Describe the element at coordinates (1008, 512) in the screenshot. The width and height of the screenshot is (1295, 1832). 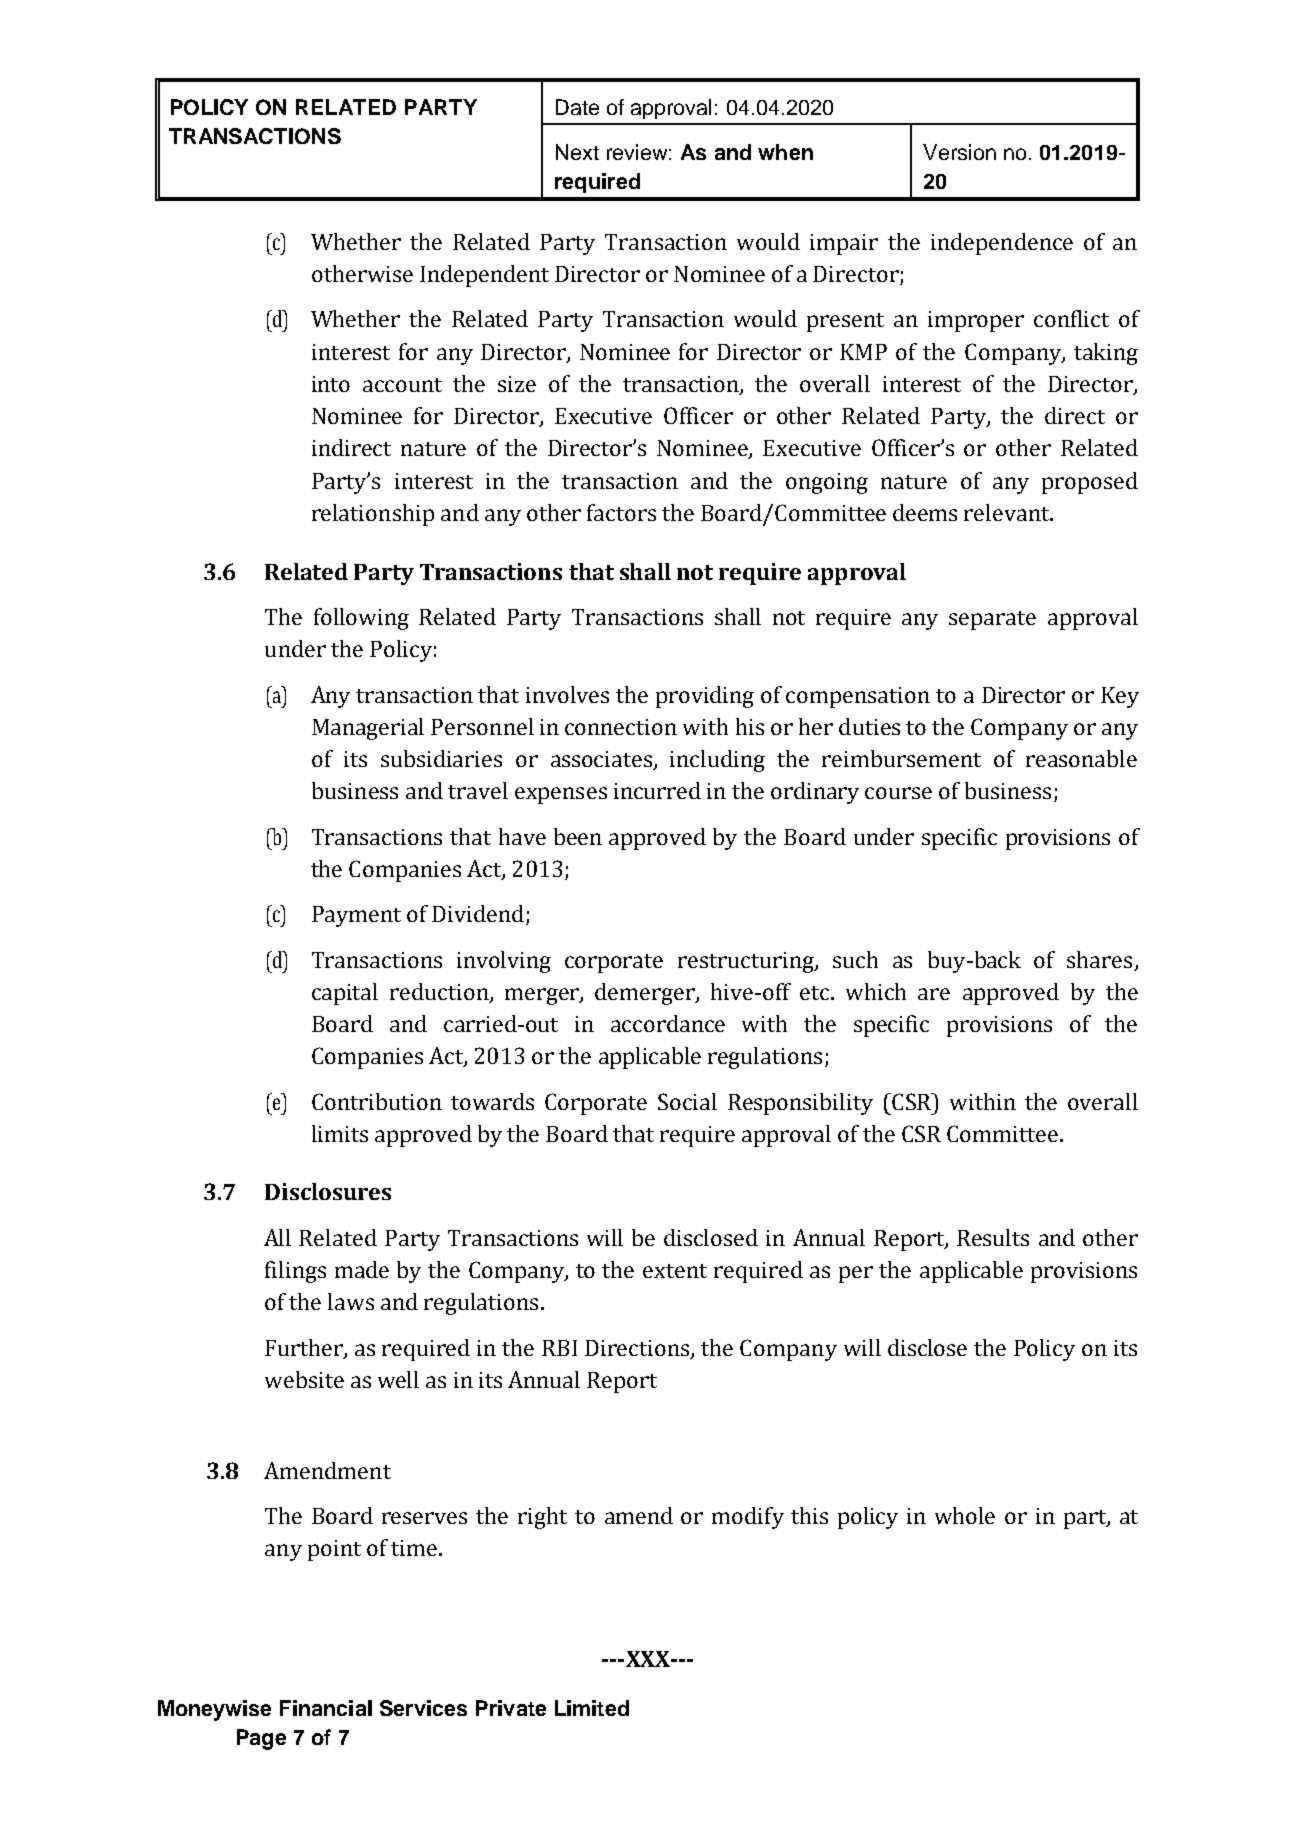
I see `relevant` at that location.
